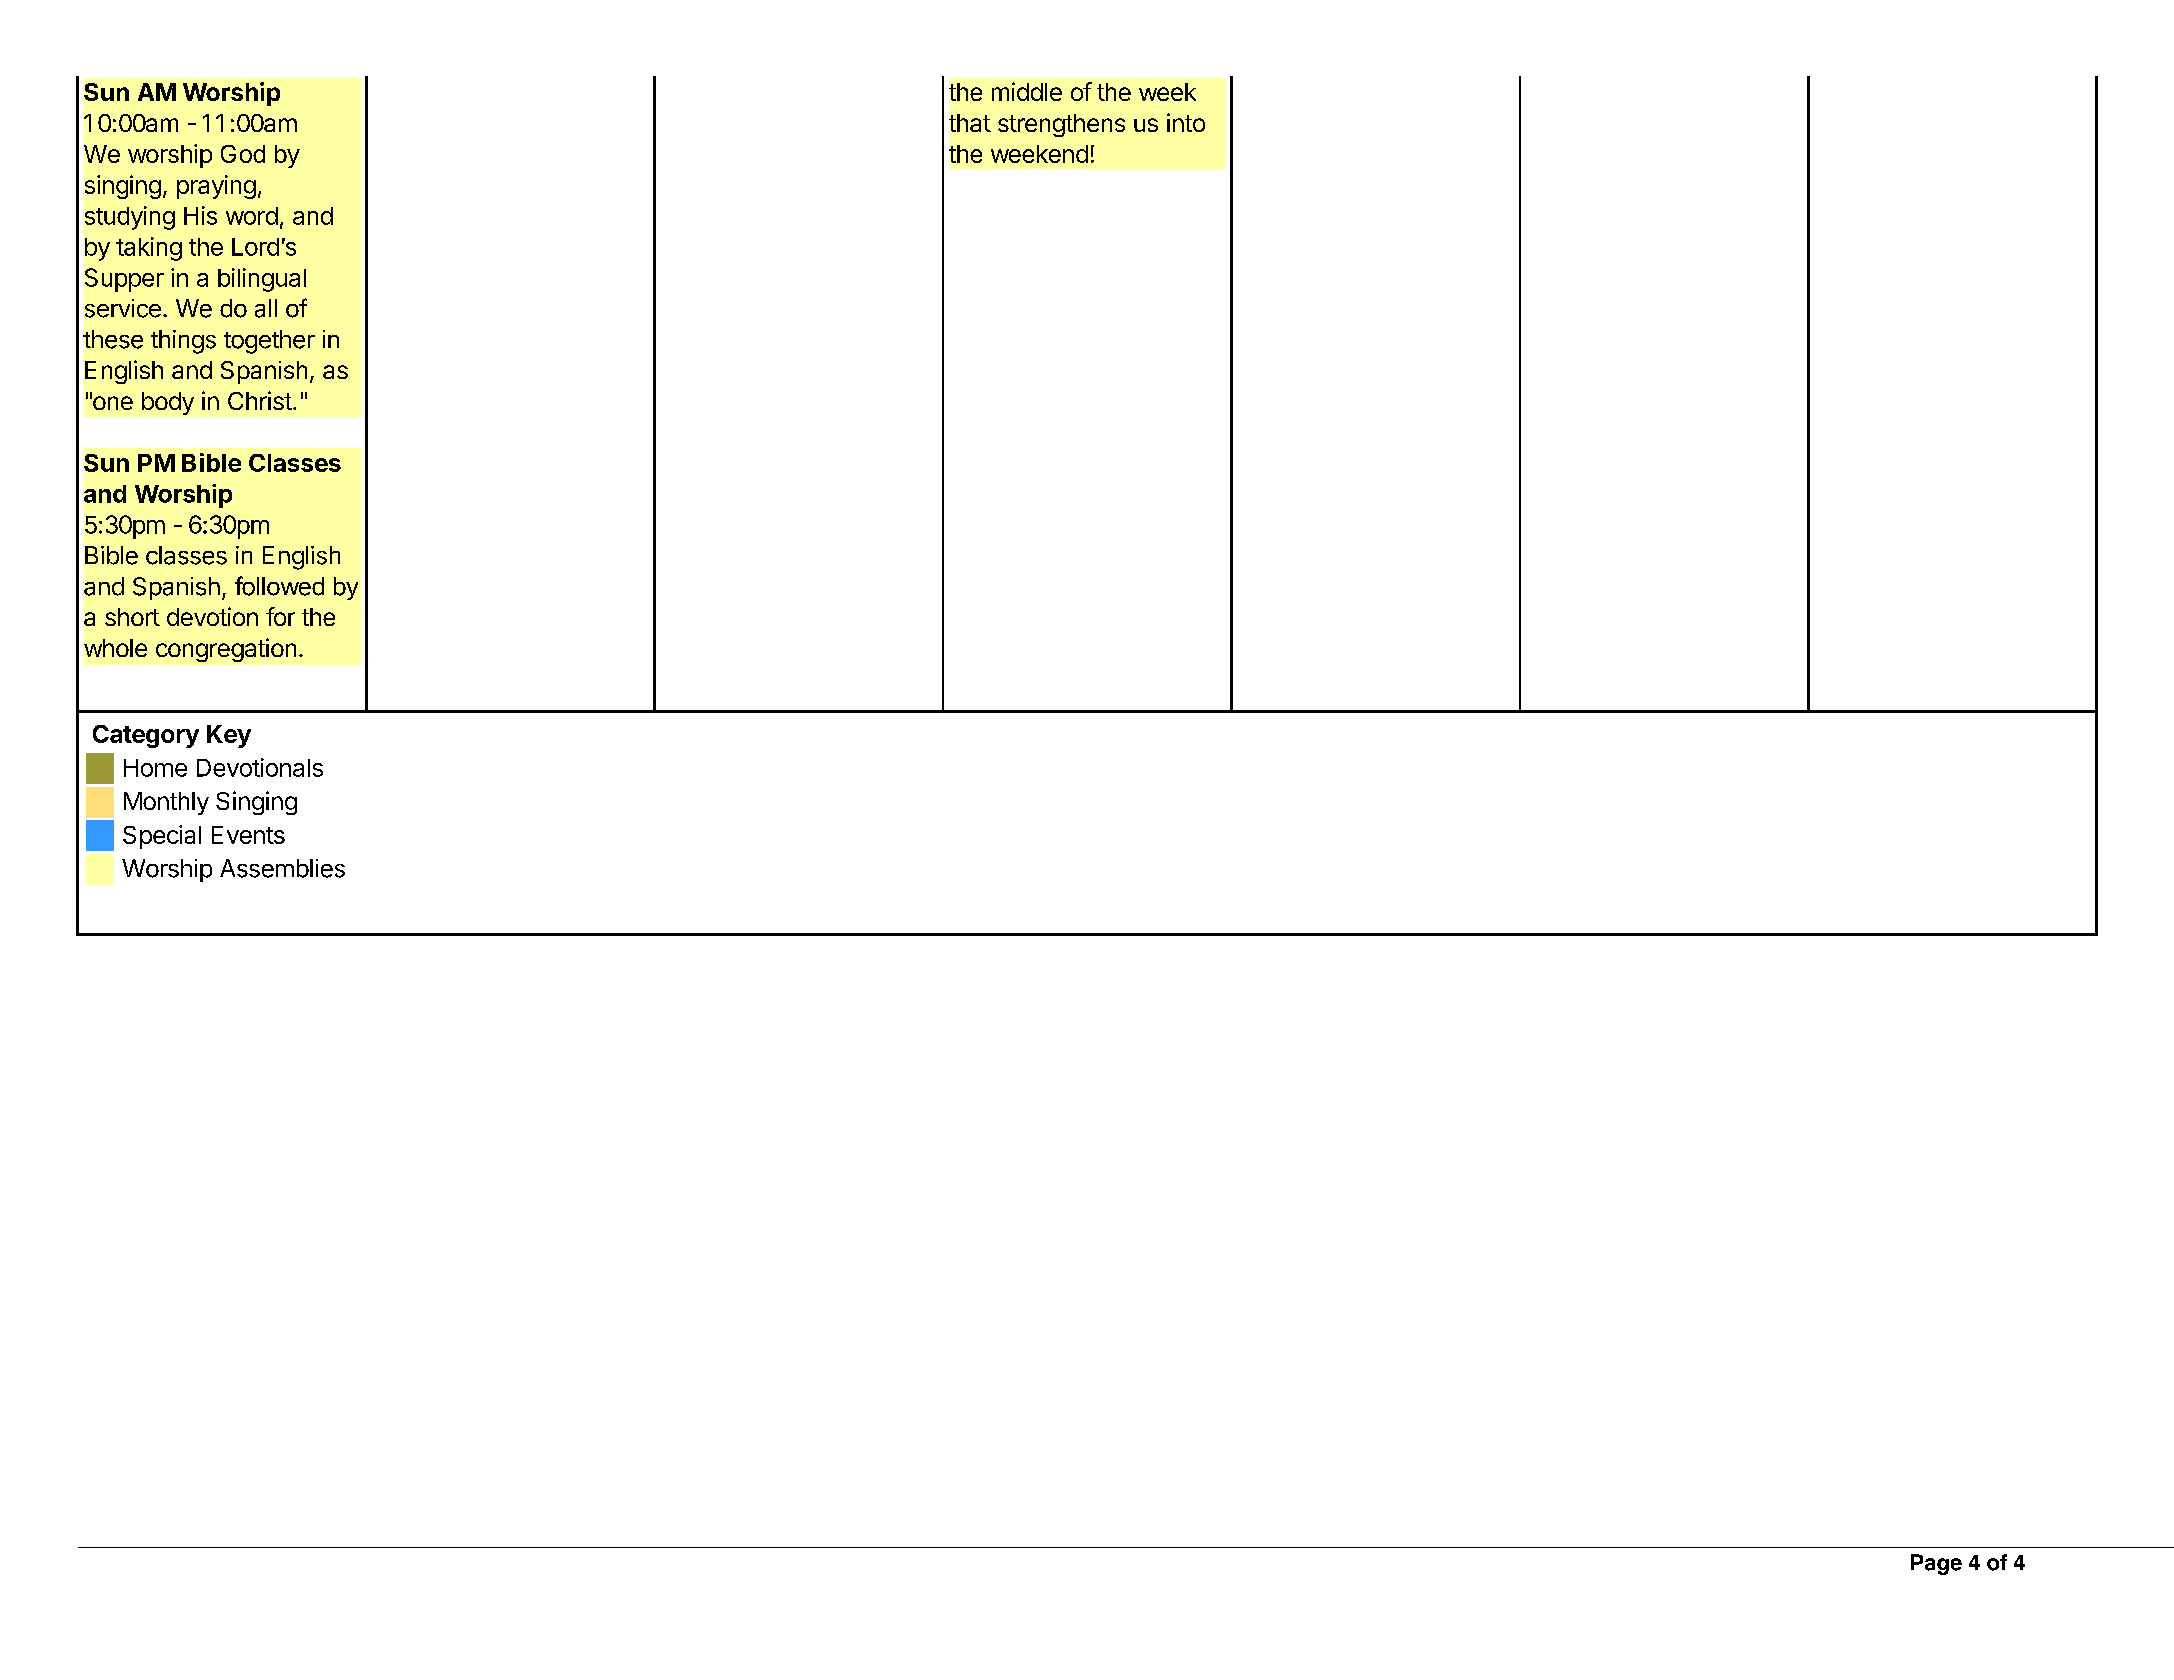  Describe the element at coordinates (1936, 1564) in the document. I see `Page` at that location.
